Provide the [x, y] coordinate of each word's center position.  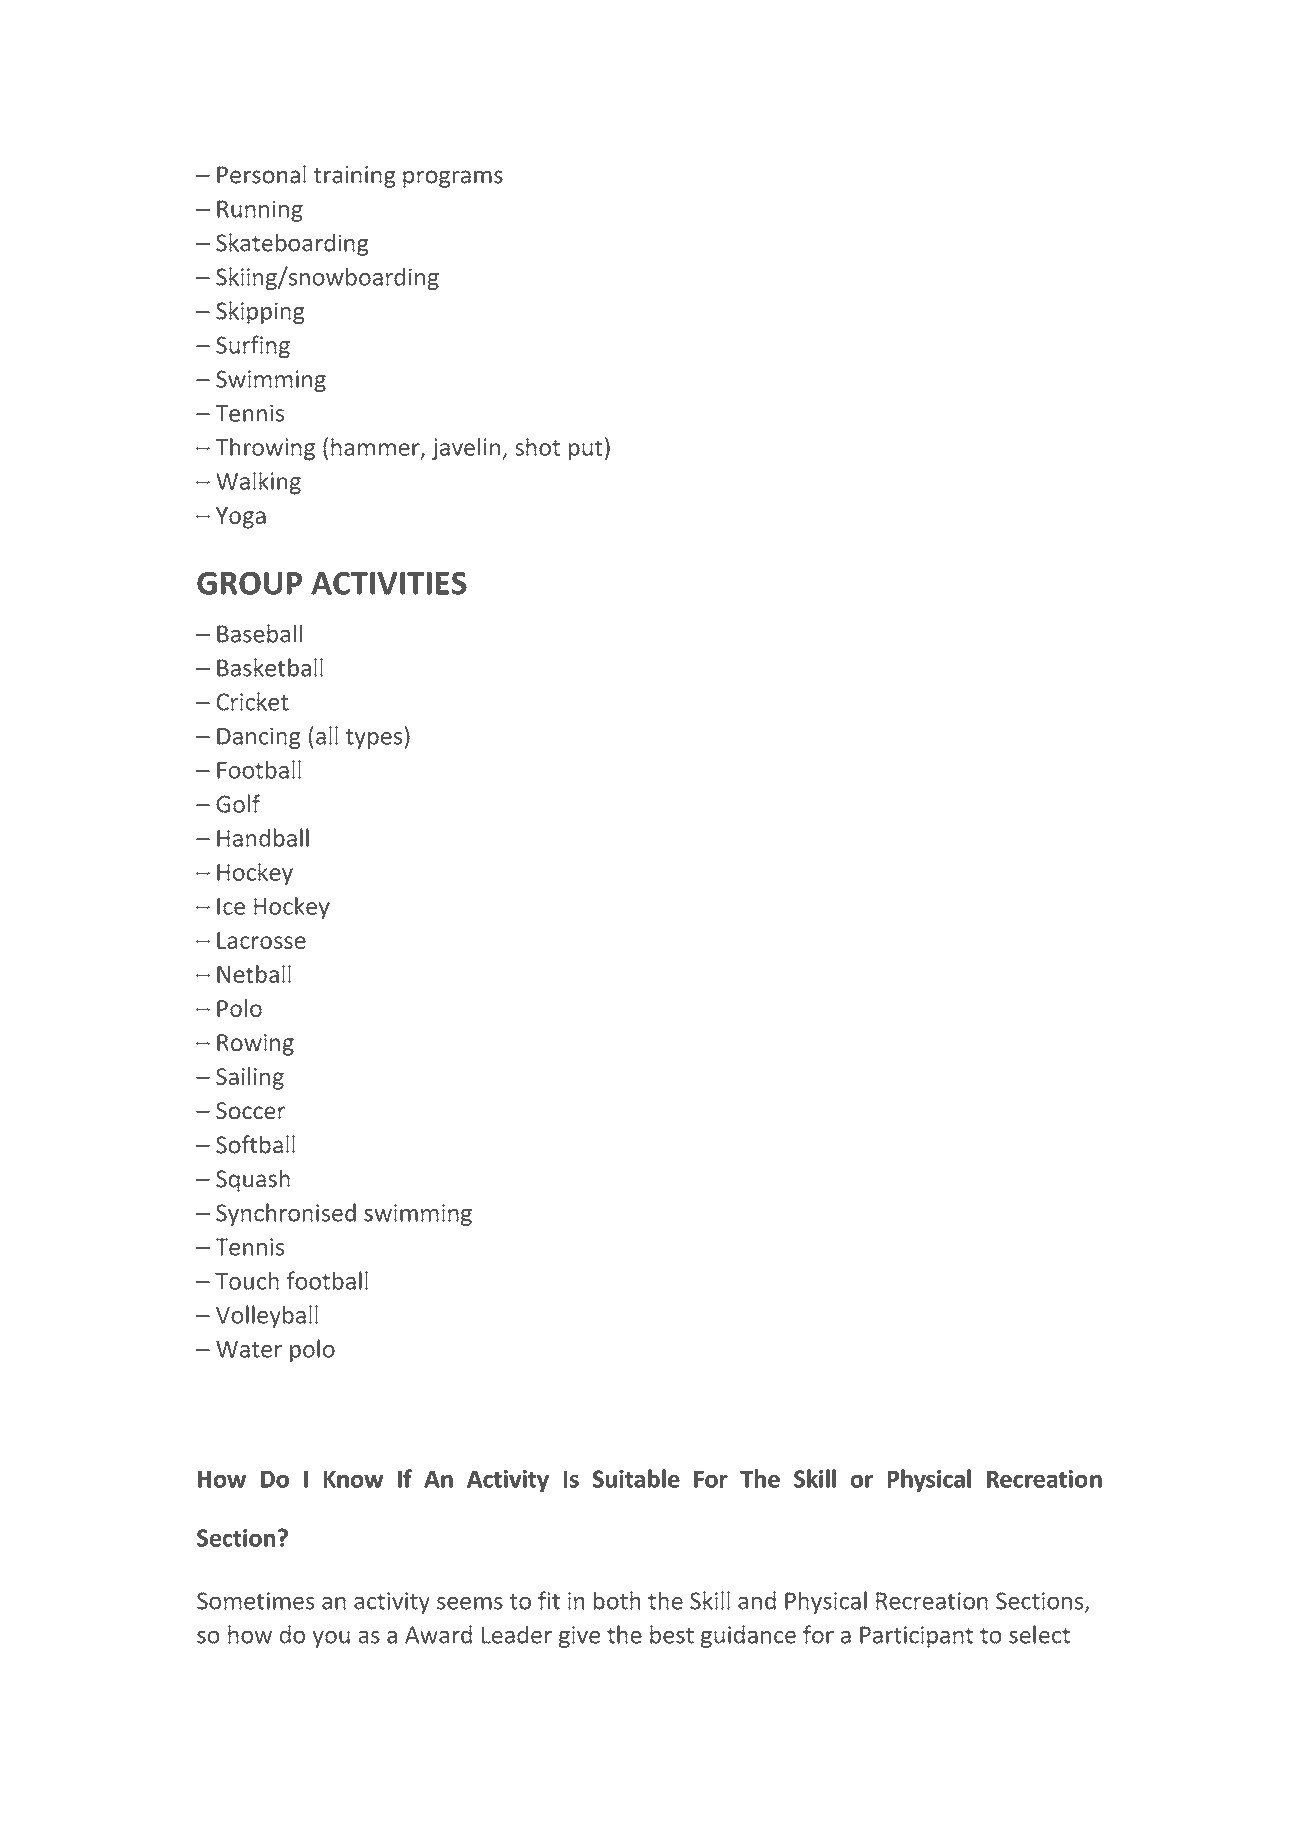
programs [453, 179]
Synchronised [286, 1214]
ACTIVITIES [389, 583]
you [331, 1639]
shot [537, 447]
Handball [263, 837]
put [586, 450]
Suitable [636, 1478]
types [374, 739]
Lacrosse [261, 940]
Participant [916, 1637]
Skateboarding [292, 244]
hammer [376, 448]
